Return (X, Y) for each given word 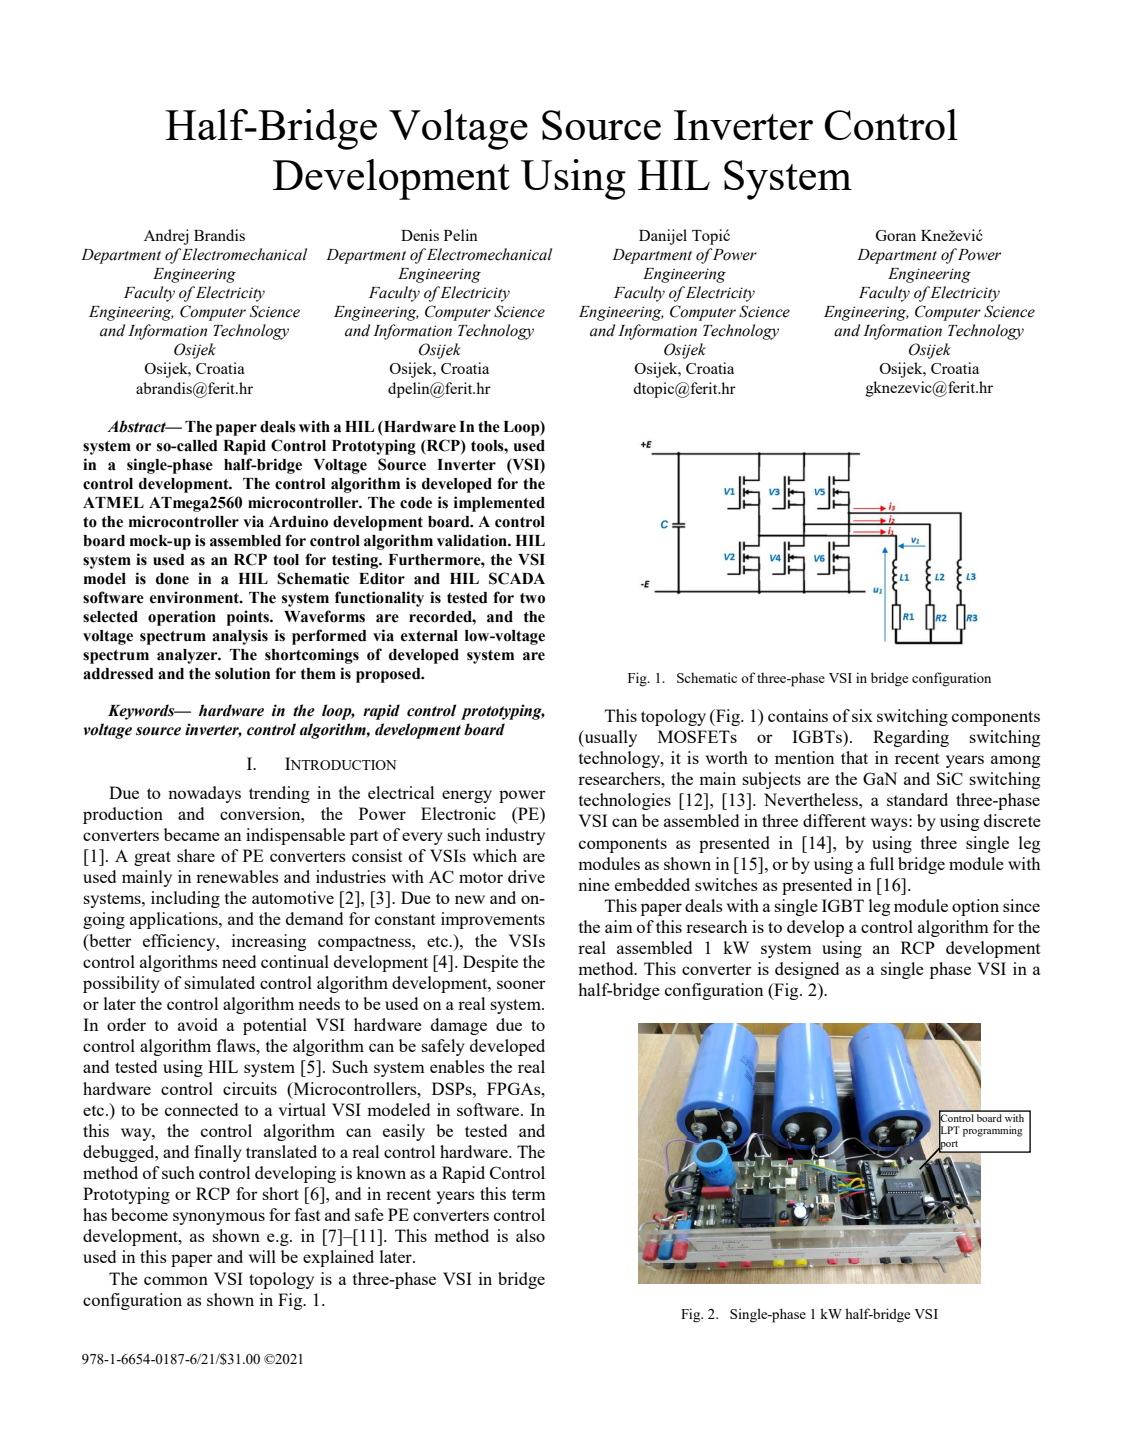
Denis (420, 235)
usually (609, 738)
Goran (895, 235)
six (862, 715)
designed (807, 970)
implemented (499, 504)
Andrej (166, 237)
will (262, 1256)
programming (993, 1131)
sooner (521, 984)
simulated (219, 982)
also (530, 1235)
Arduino (298, 521)
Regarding (911, 738)
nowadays (204, 794)
